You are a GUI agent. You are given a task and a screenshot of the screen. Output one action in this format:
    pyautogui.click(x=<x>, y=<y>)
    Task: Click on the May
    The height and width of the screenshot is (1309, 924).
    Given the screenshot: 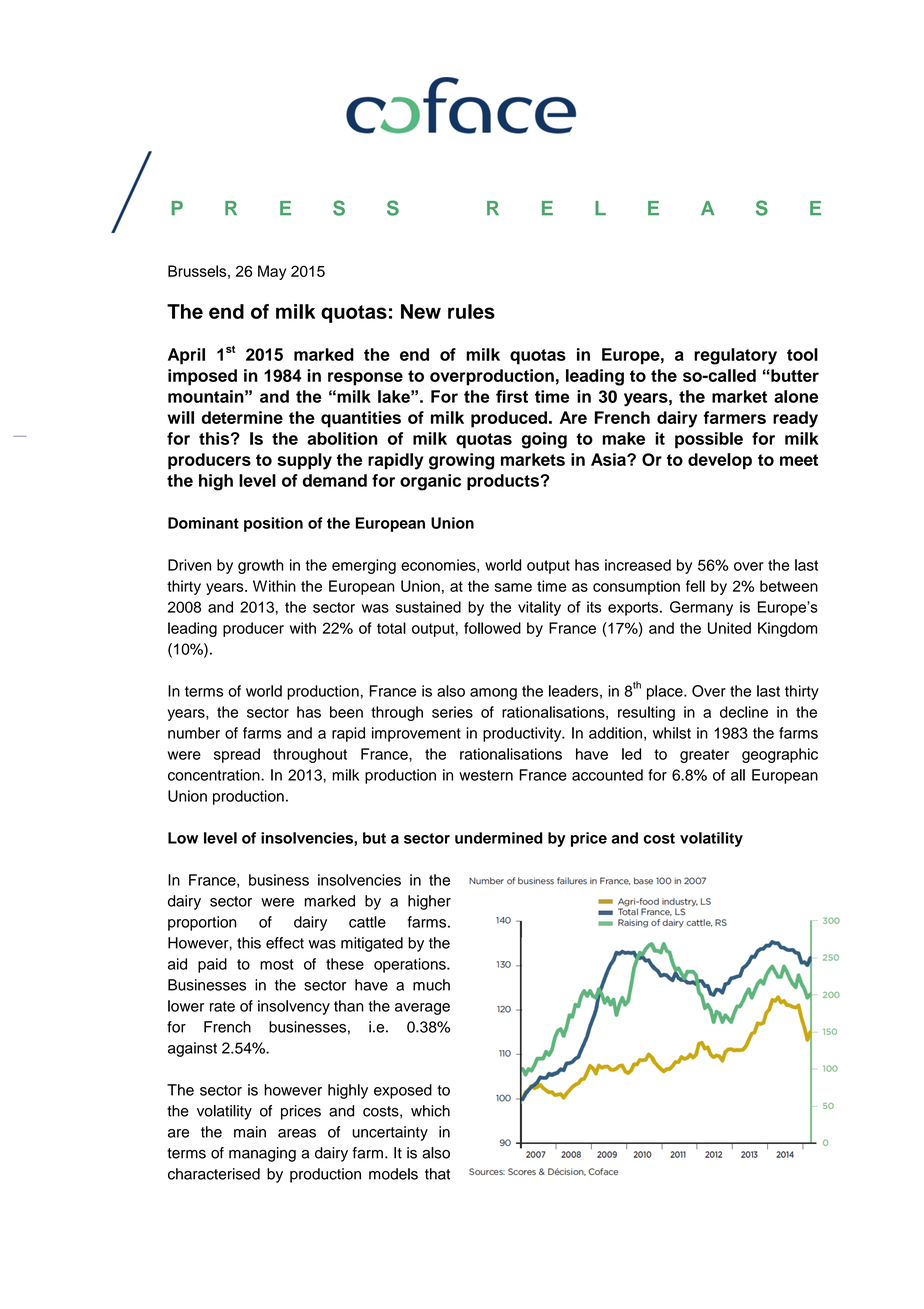 What is the action you would take?
    pyautogui.click(x=272, y=272)
